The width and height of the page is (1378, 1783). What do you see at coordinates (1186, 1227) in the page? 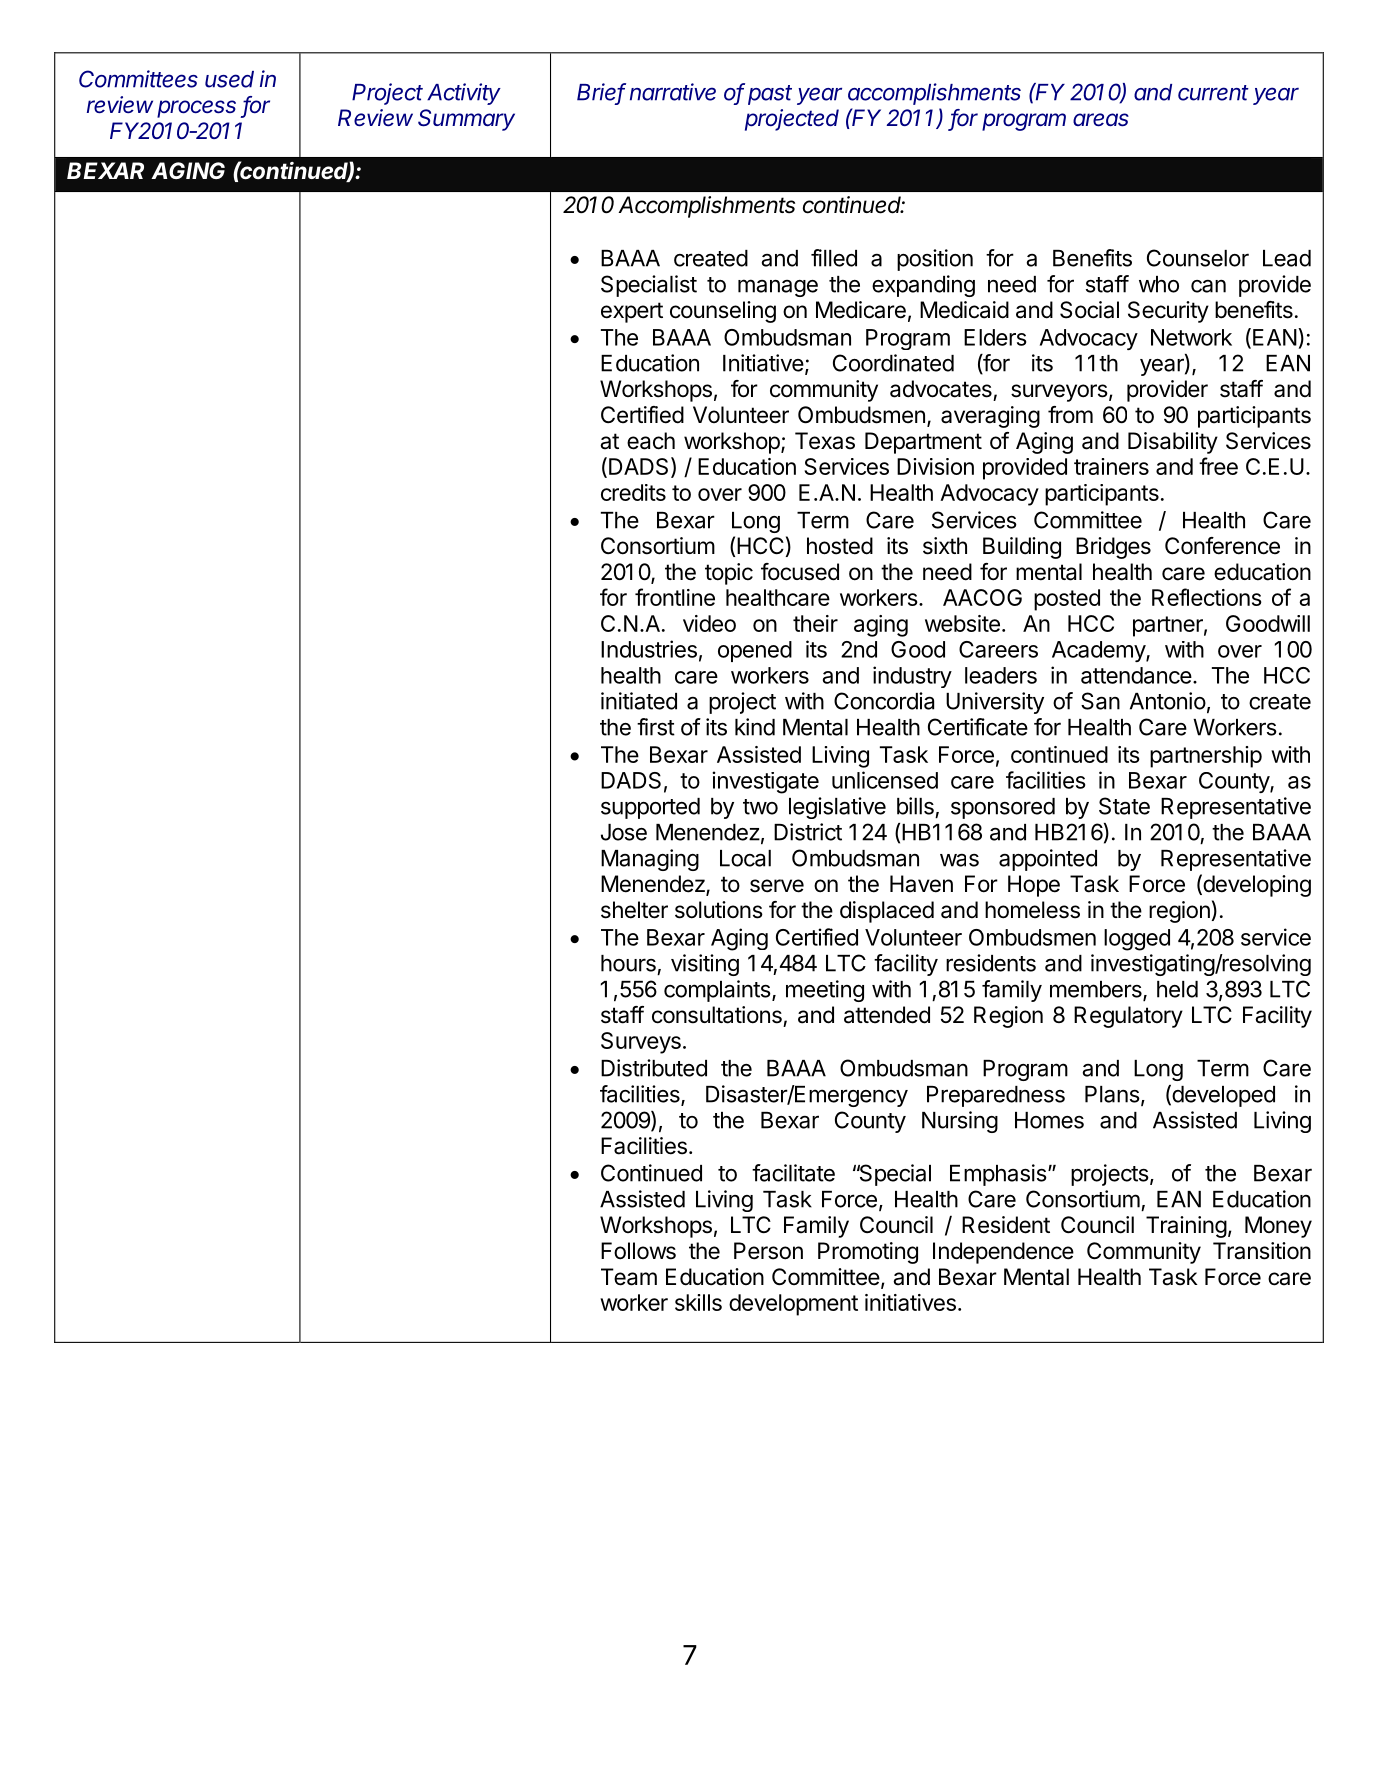
I see `Training` at bounding box center [1186, 1227].
